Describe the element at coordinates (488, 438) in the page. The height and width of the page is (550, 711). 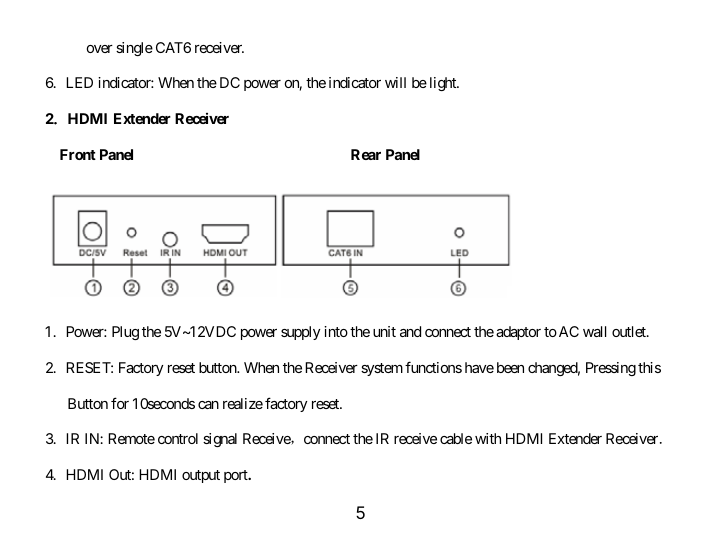
I see `with` at that location.
